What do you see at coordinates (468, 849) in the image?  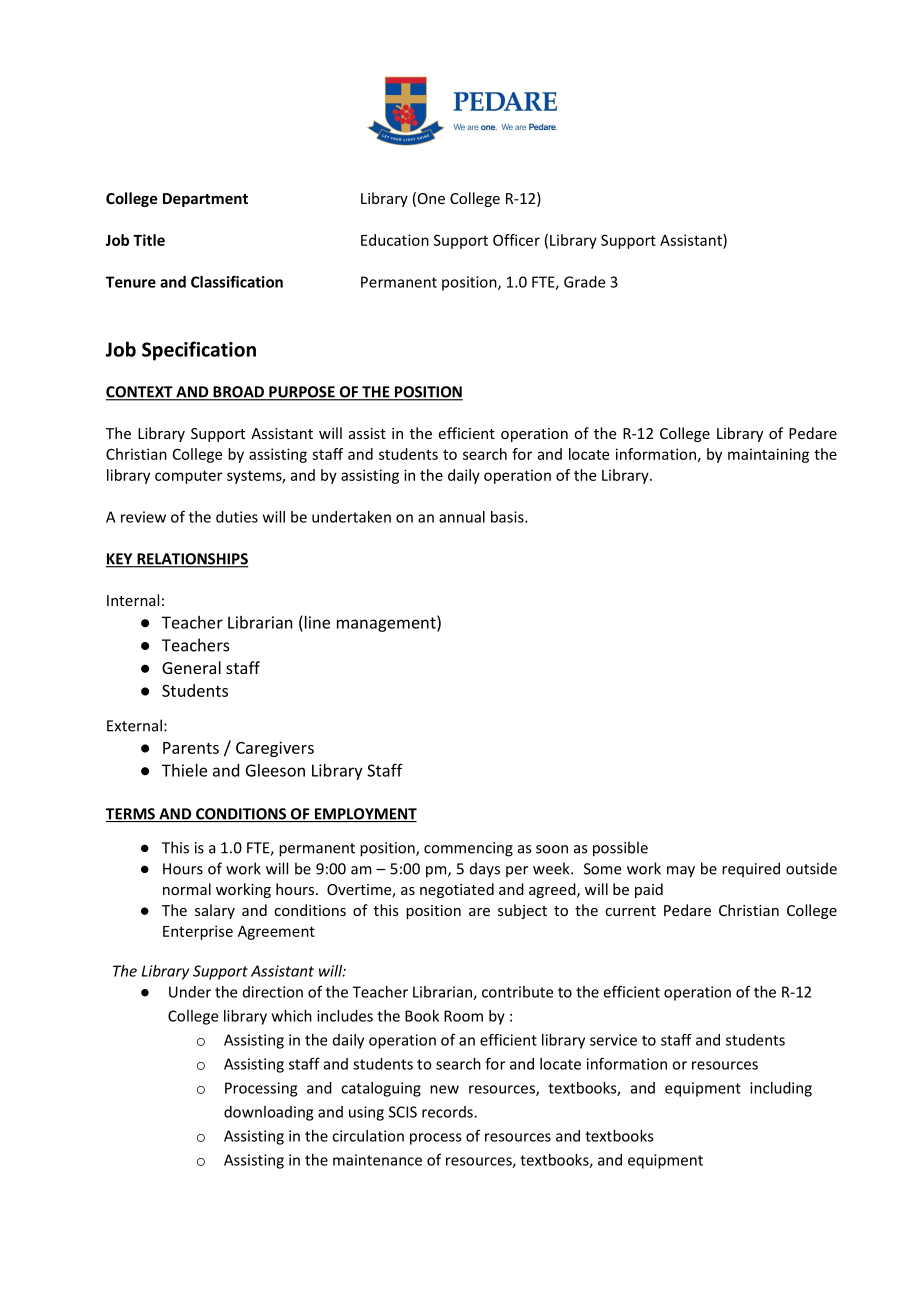 I see `commencing` at bounding box center [468, 849].
